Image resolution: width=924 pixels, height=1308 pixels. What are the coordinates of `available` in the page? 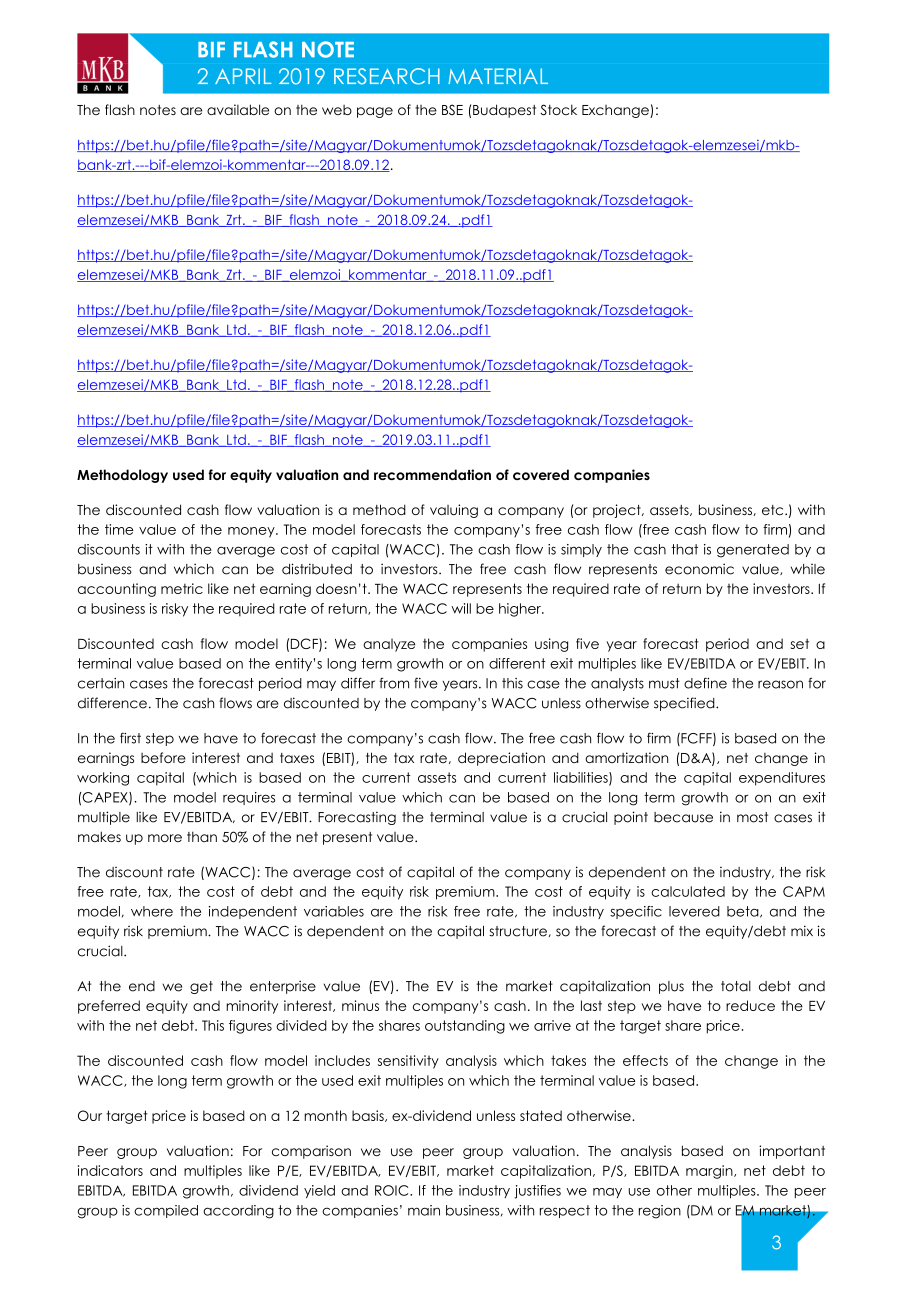 It's located at (238, 109).
